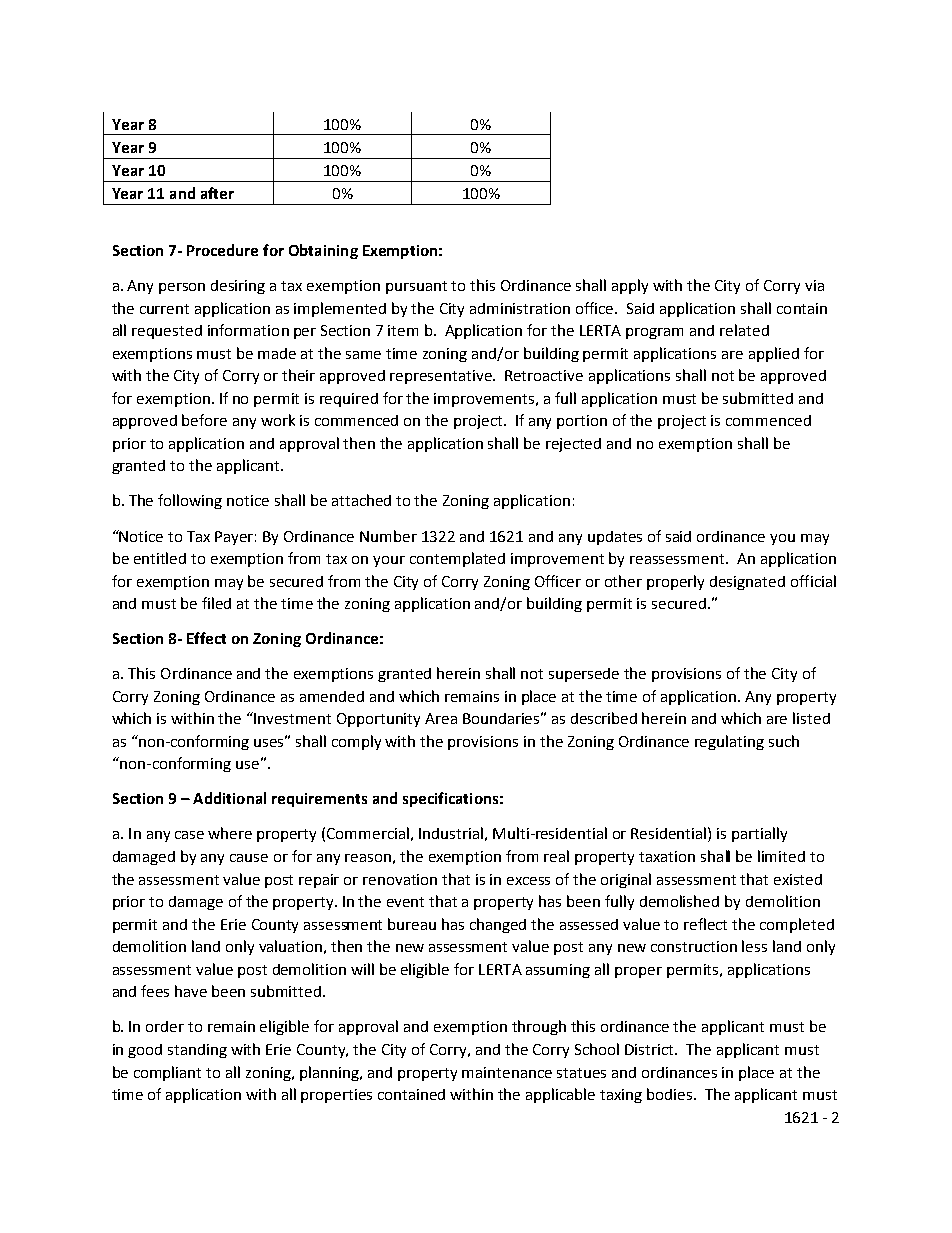 This screenshot has height=1233, width=952. I want to click on Additional, so click(229, 798).
